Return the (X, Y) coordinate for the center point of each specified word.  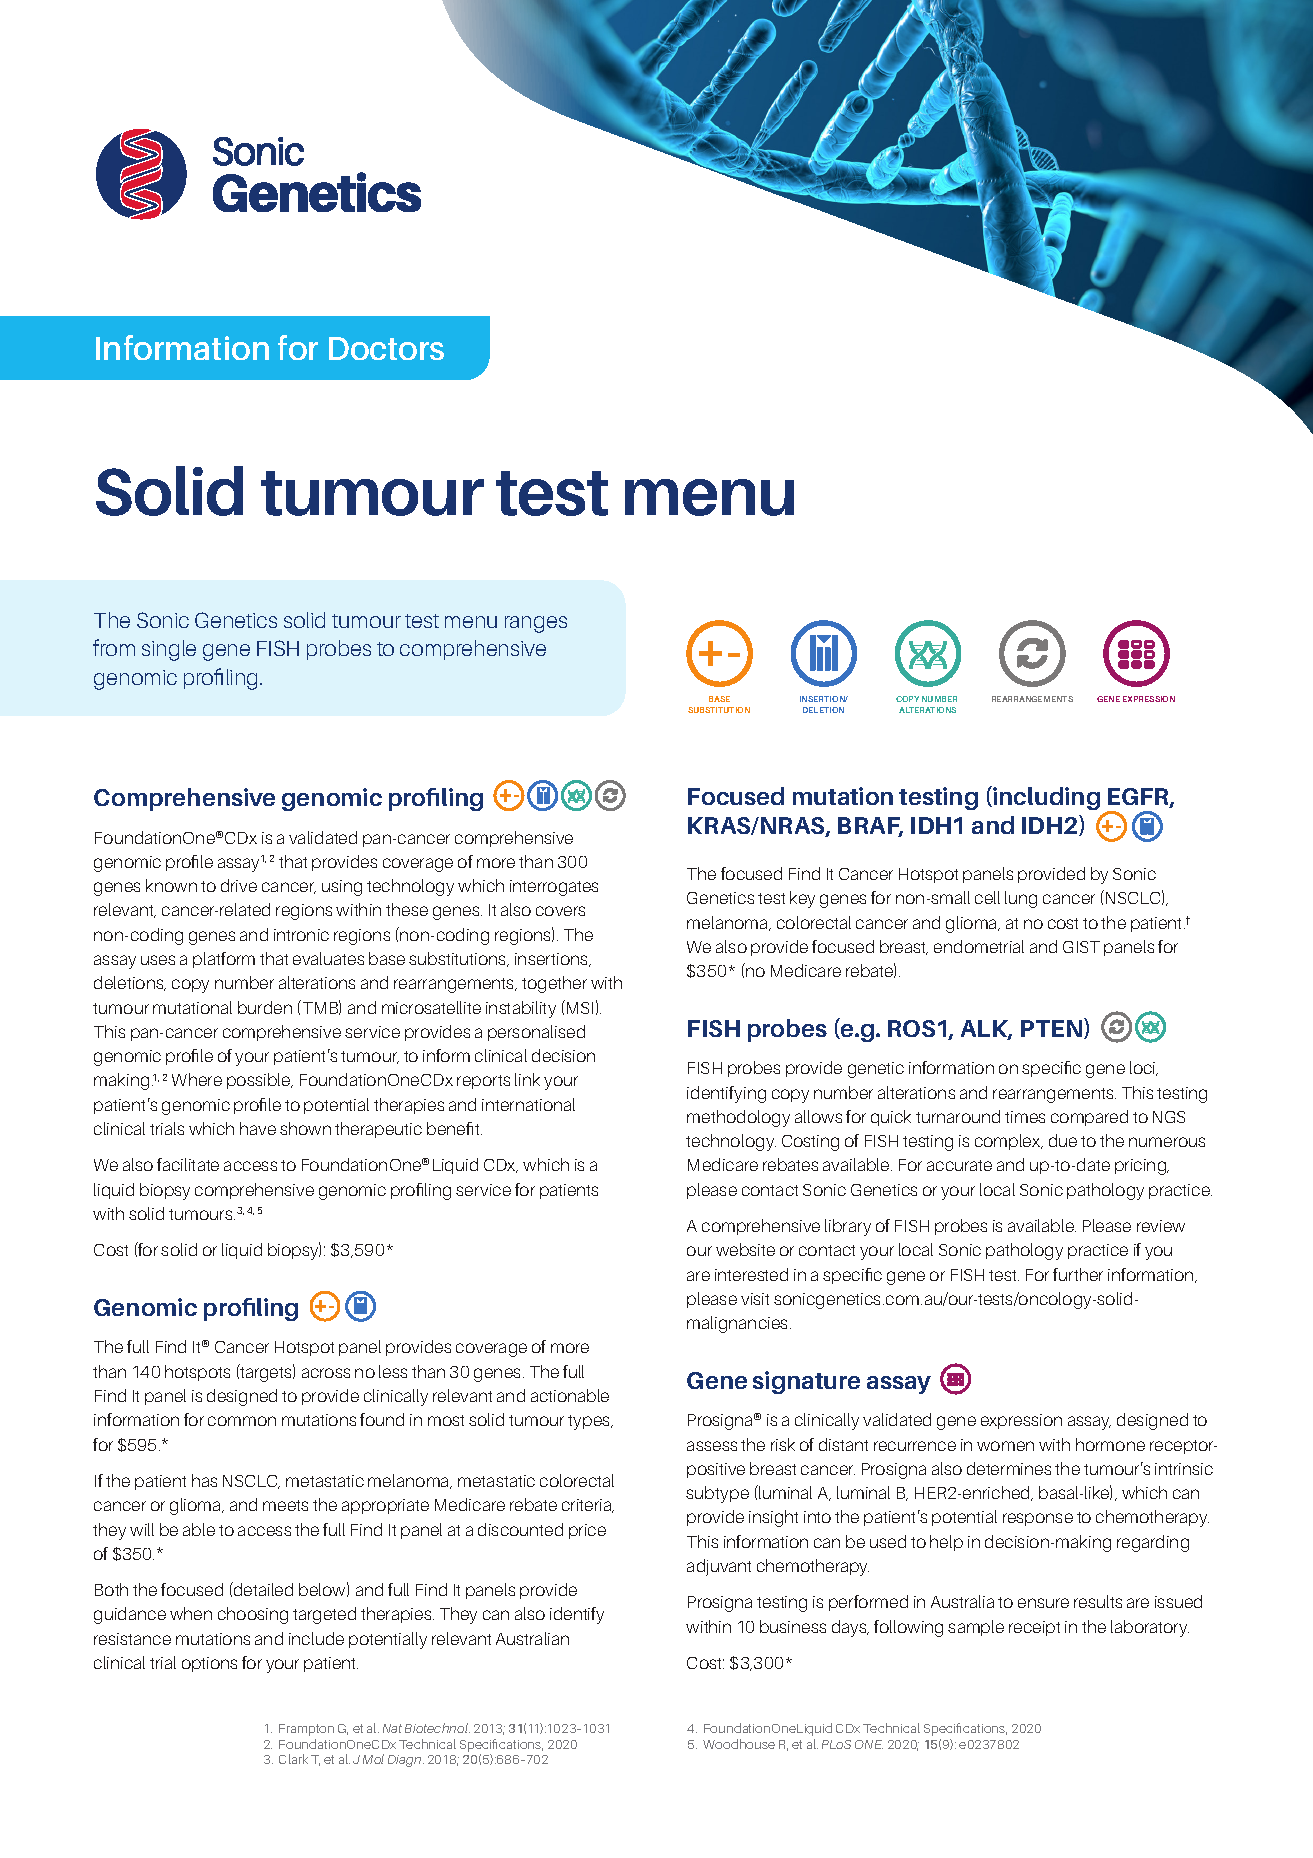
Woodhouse (739, 1744)
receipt (1034, 1628)
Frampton (306, 1730)
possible (260, 1081)
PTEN (1053, 1028)
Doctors (386, 348)
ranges (536, 624)
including (1045, 798)
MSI (580, 1008)
